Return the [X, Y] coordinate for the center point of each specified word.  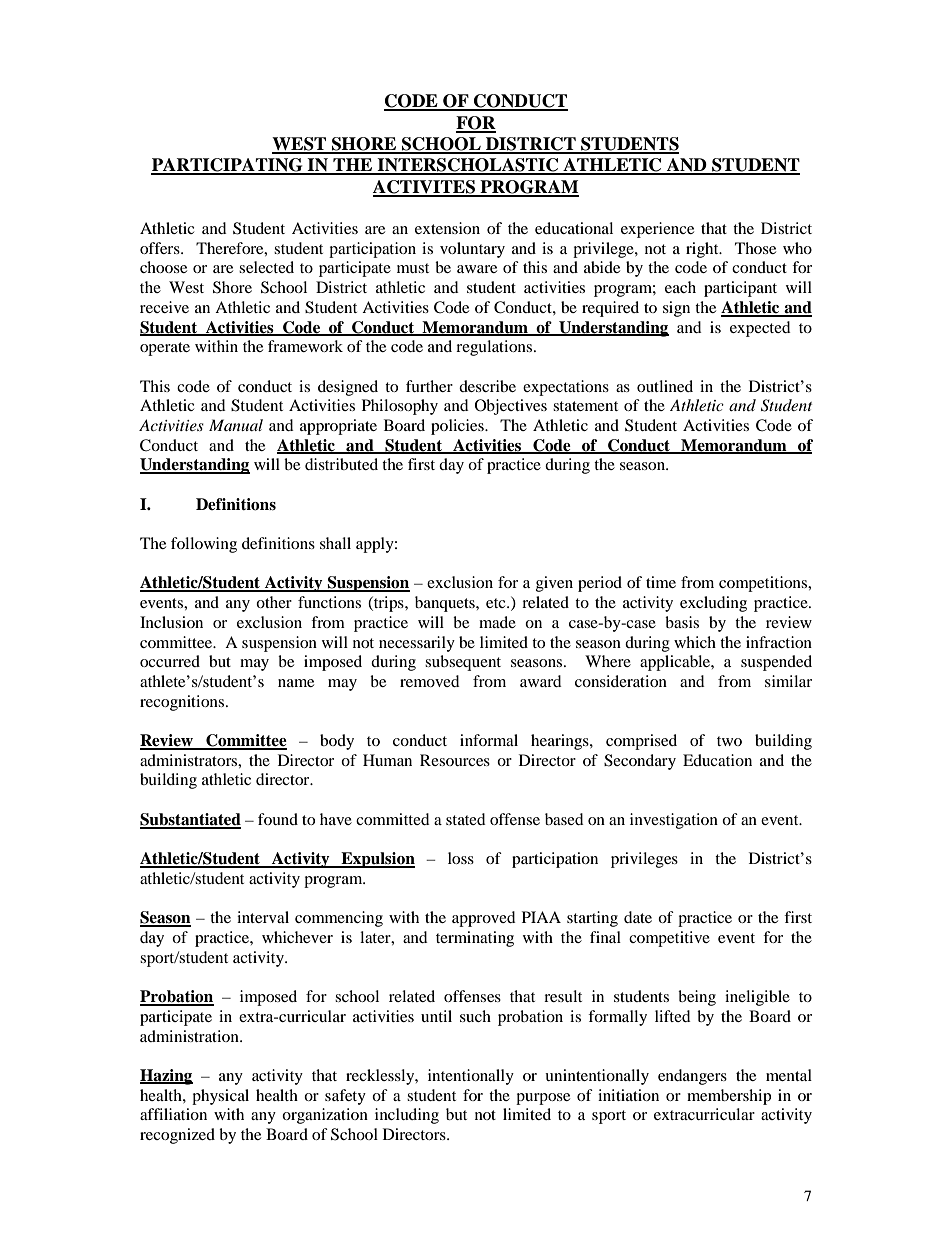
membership [729, 1097]
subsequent [463, 663]
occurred [170, 661]
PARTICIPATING [228, 166]
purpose [543, 1099]
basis [682, 622]
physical [220, 1097]
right [703, 250]
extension [447, 228]
